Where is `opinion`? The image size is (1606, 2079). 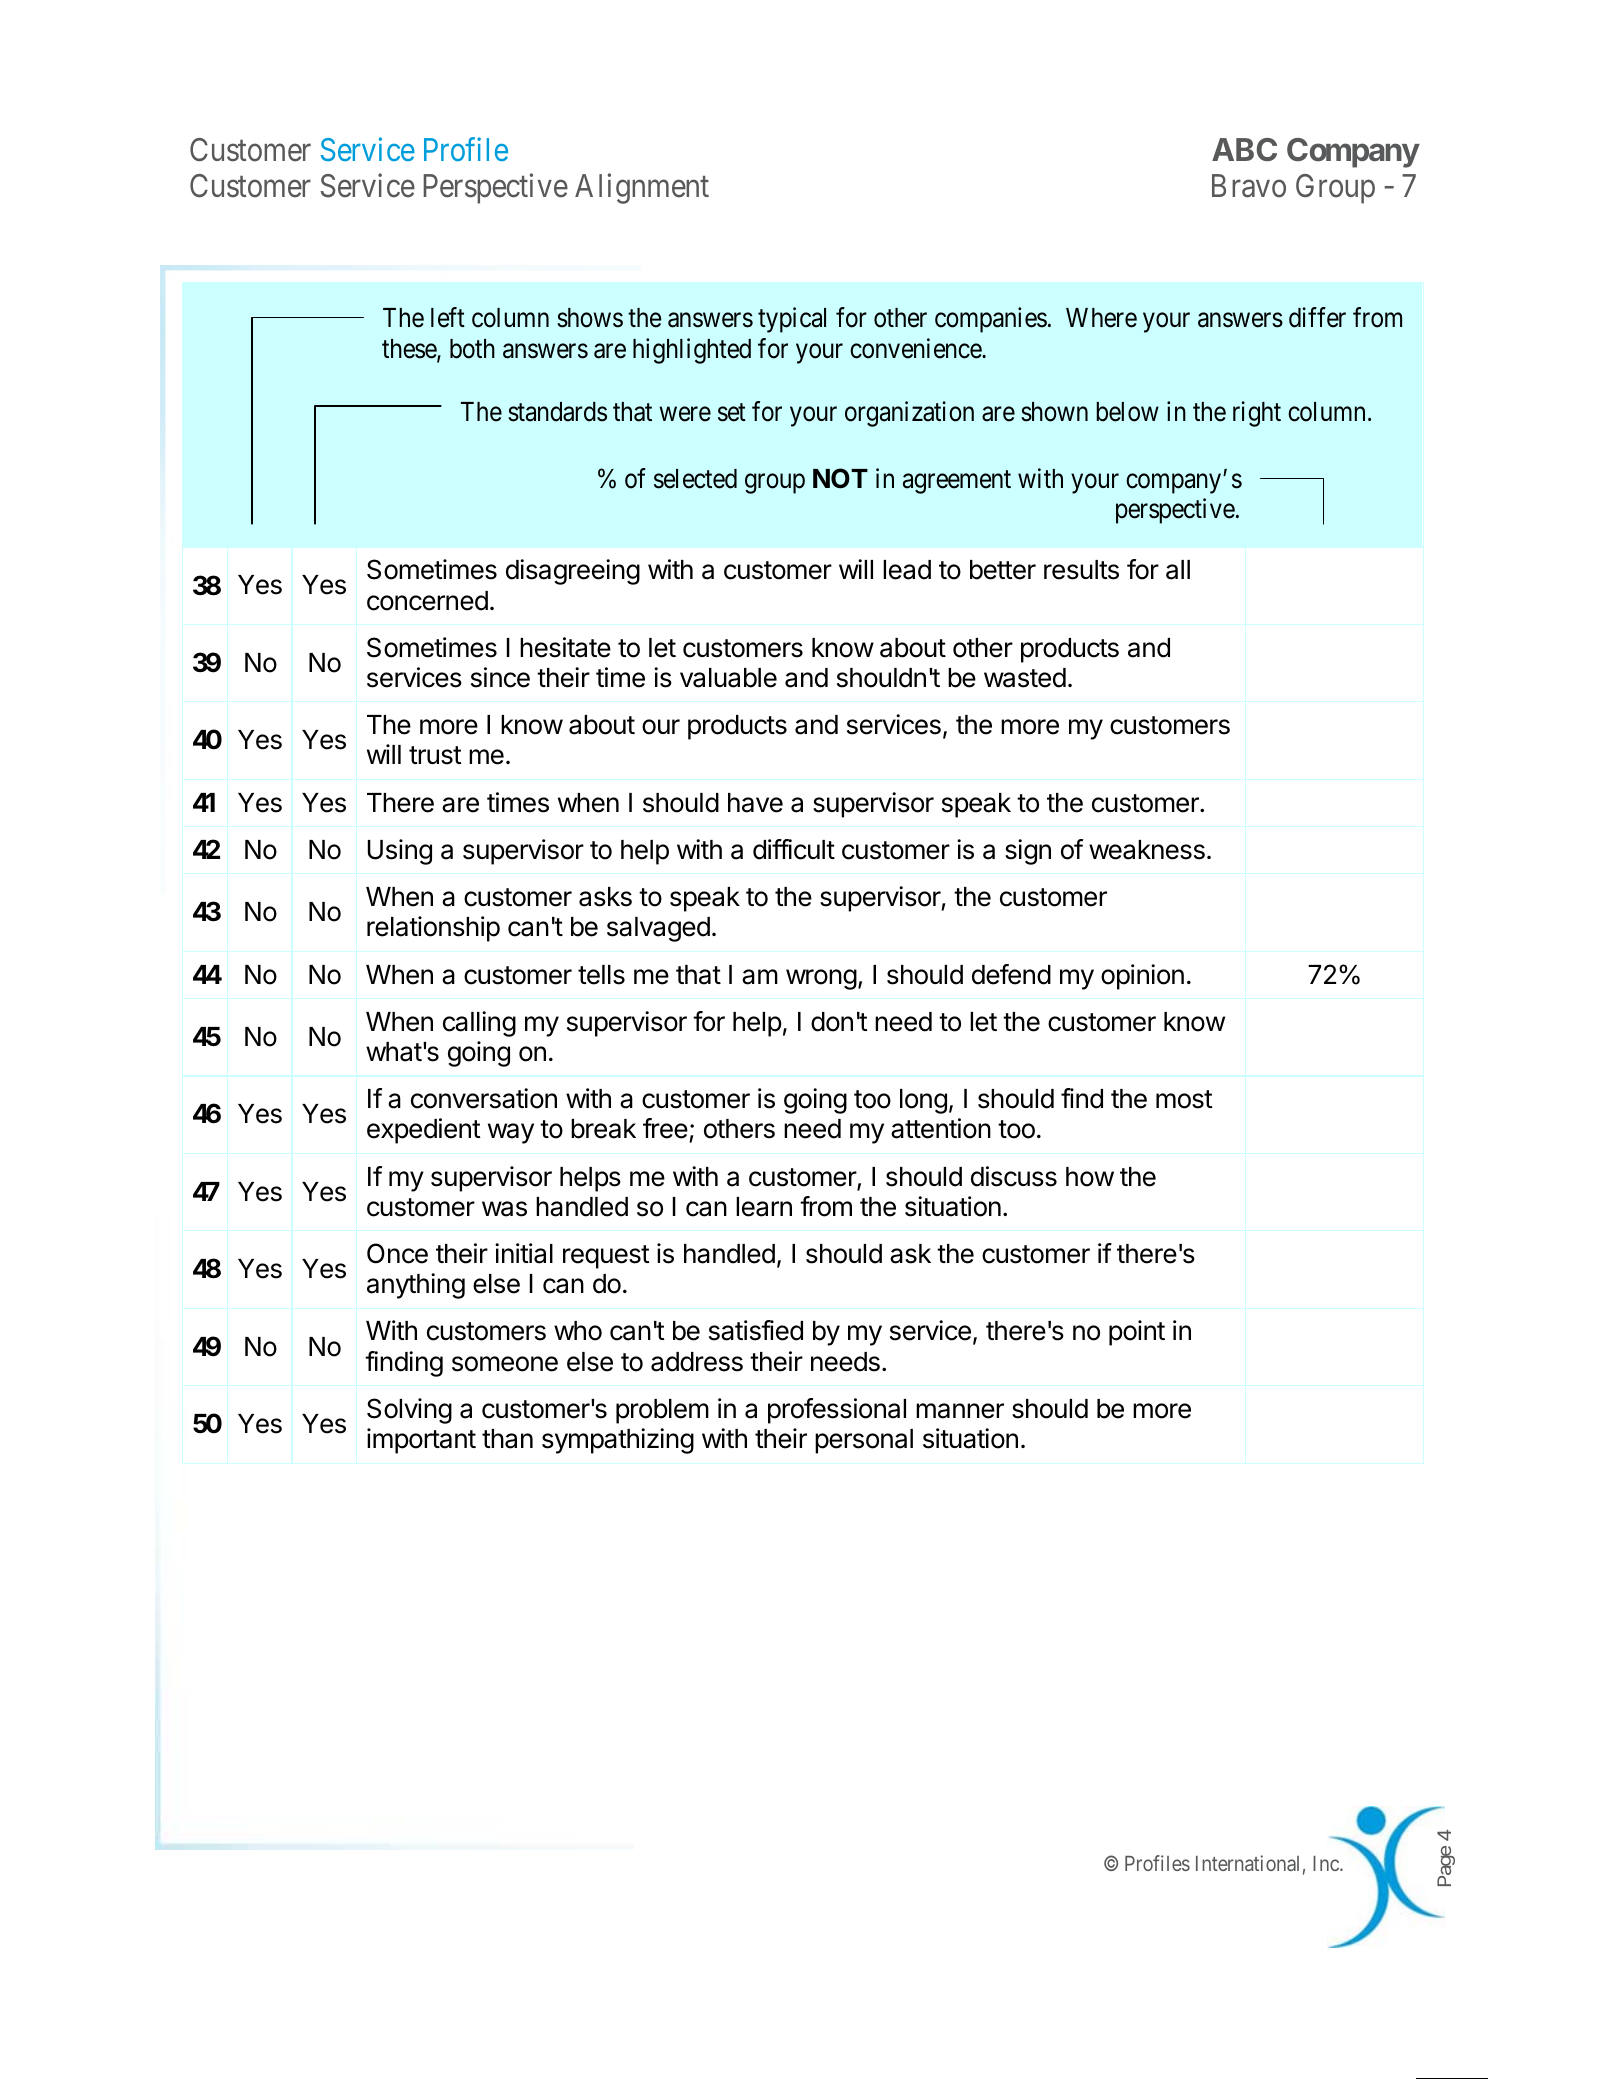 opinion is located at coordinates (1142, 977).
